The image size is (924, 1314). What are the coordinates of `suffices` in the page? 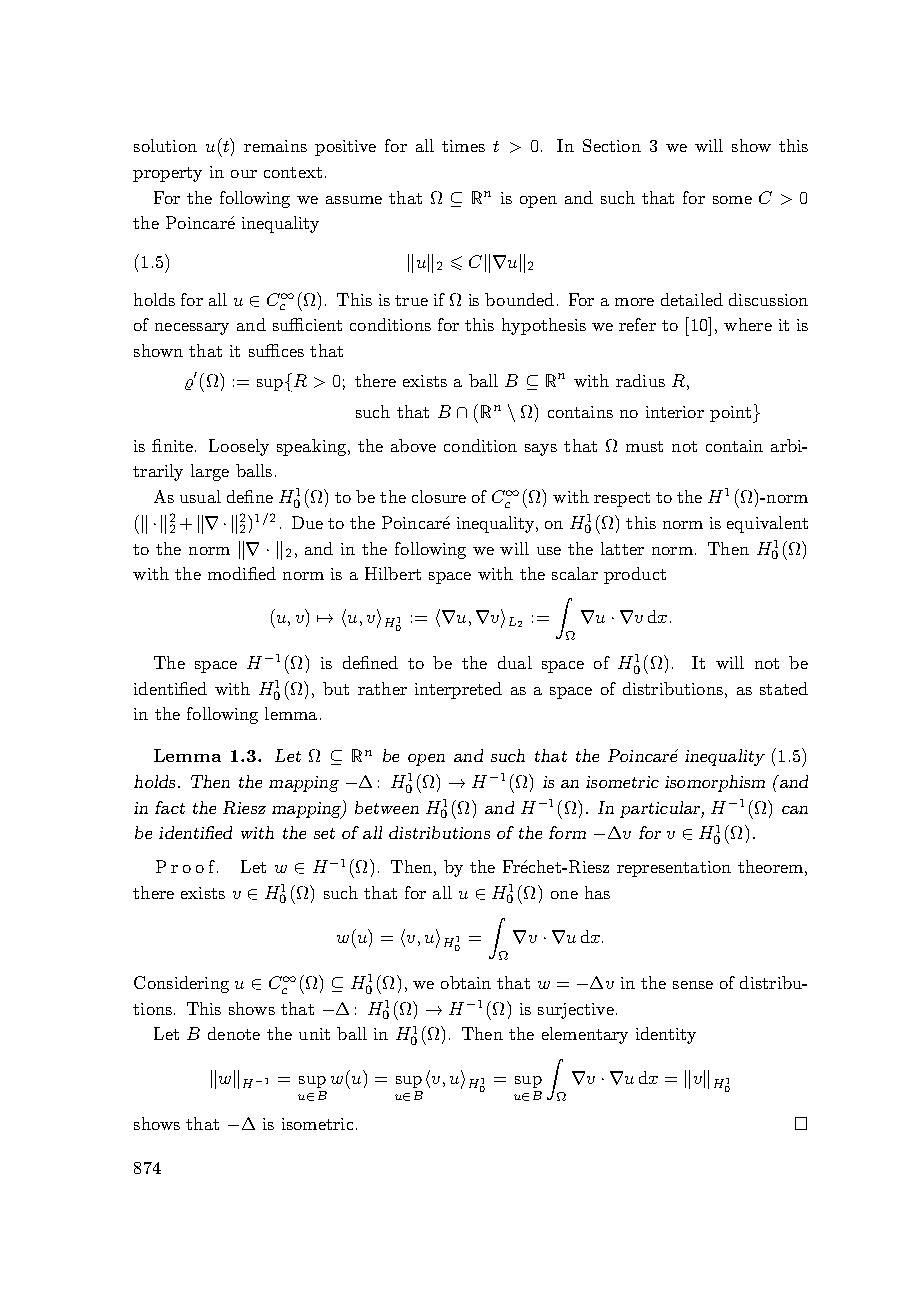 It's located at (276, 350).
